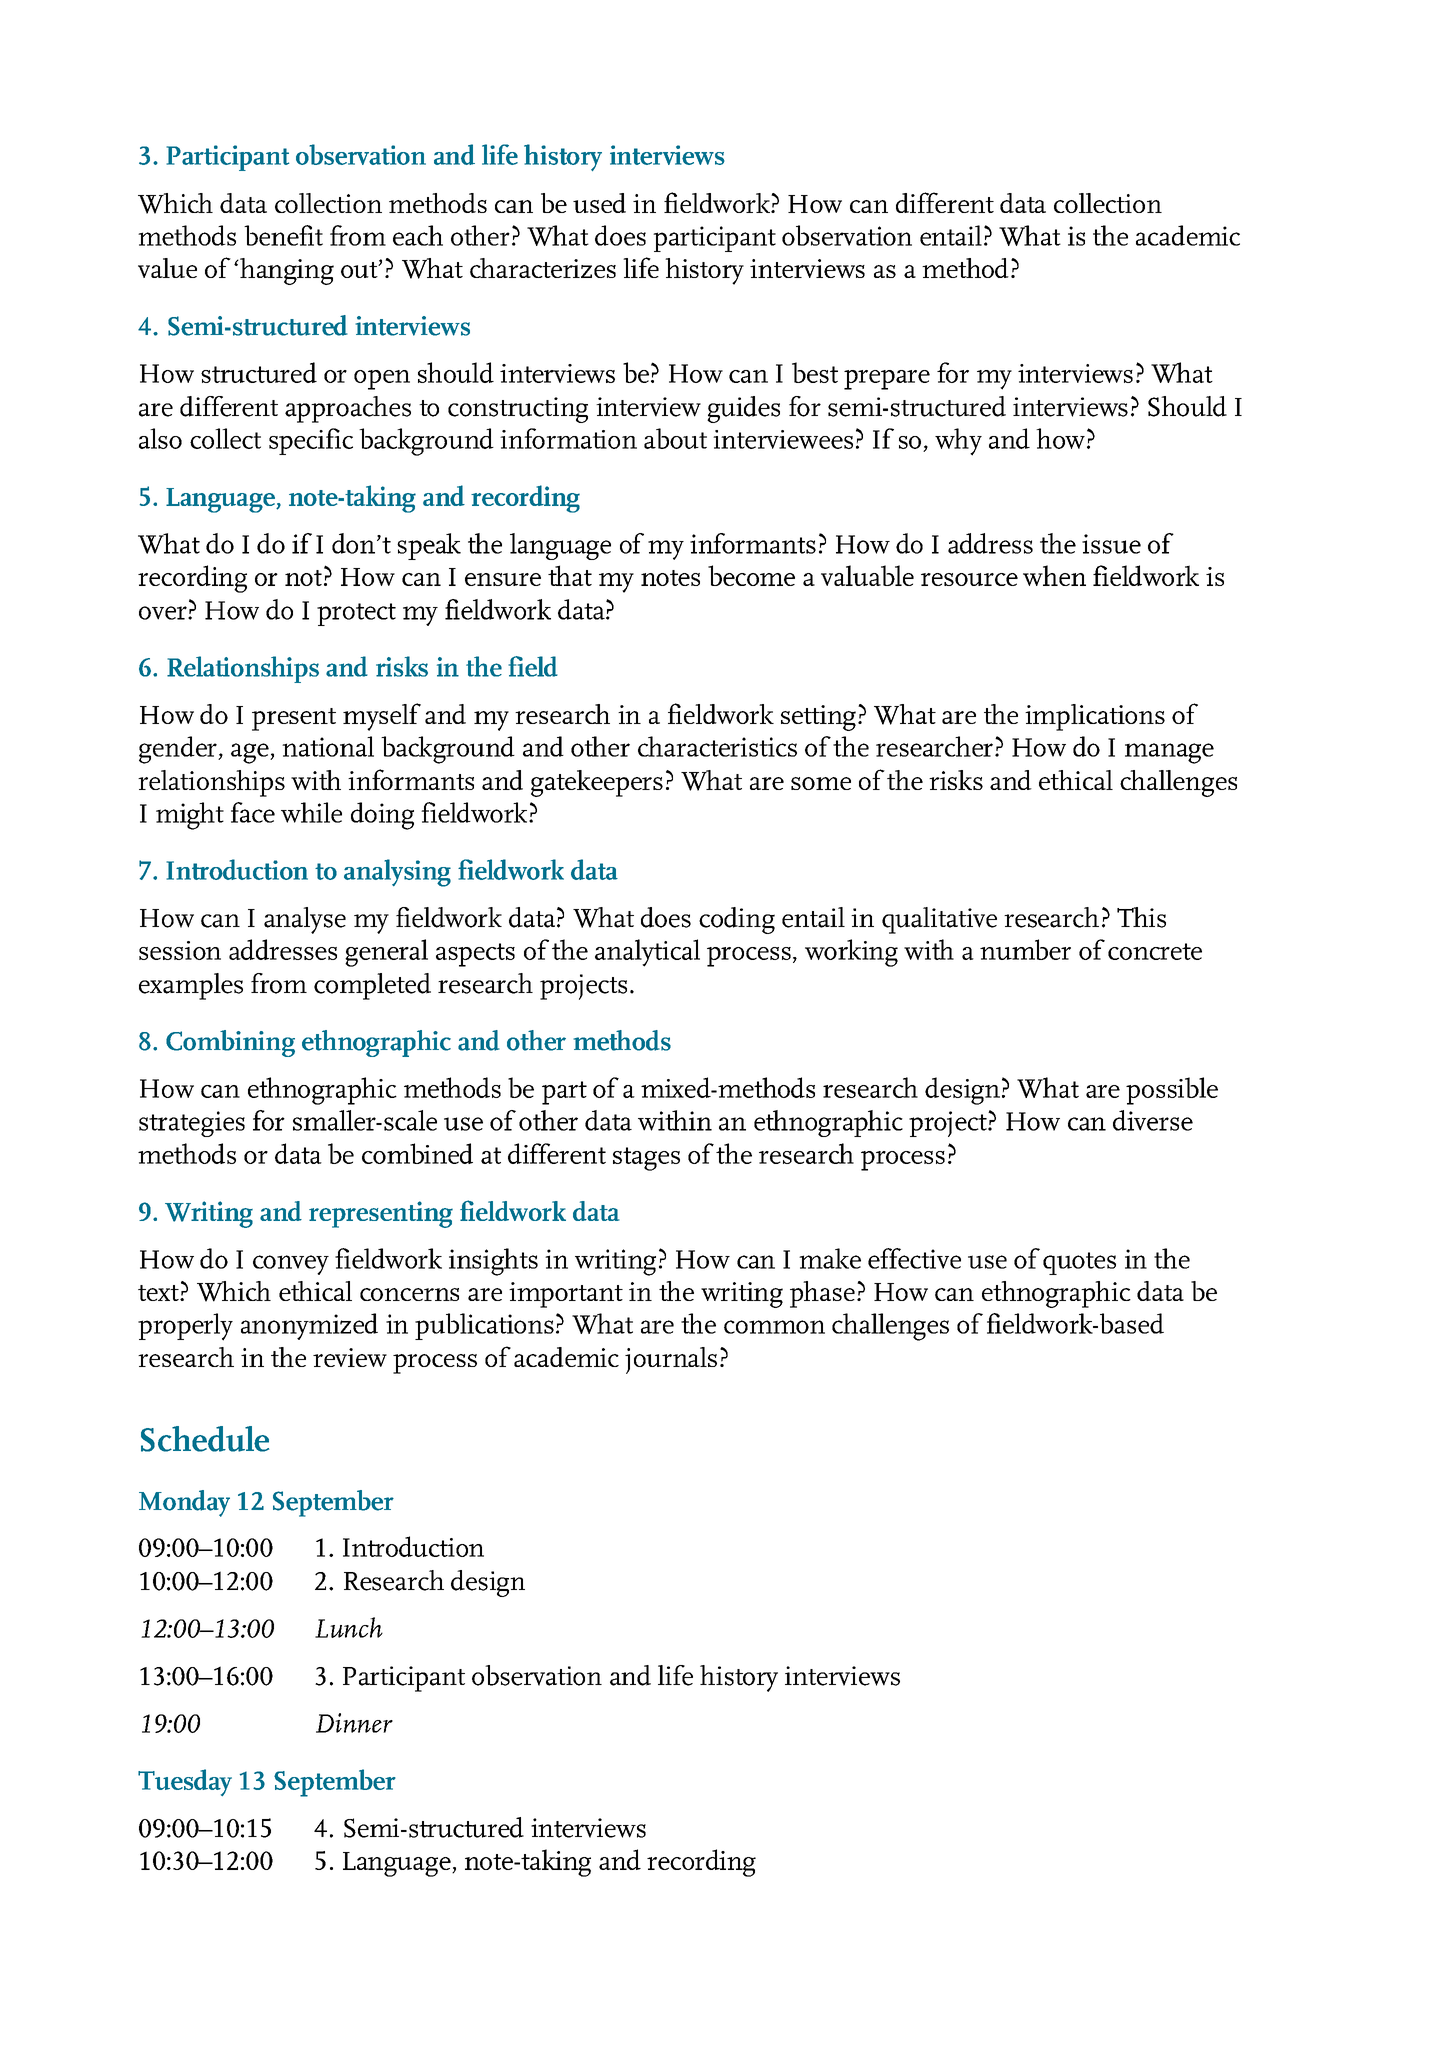 Image resolution: width=1454 pixels, height=2057 pixels. I want to click on analytical, so click(647, 953).
